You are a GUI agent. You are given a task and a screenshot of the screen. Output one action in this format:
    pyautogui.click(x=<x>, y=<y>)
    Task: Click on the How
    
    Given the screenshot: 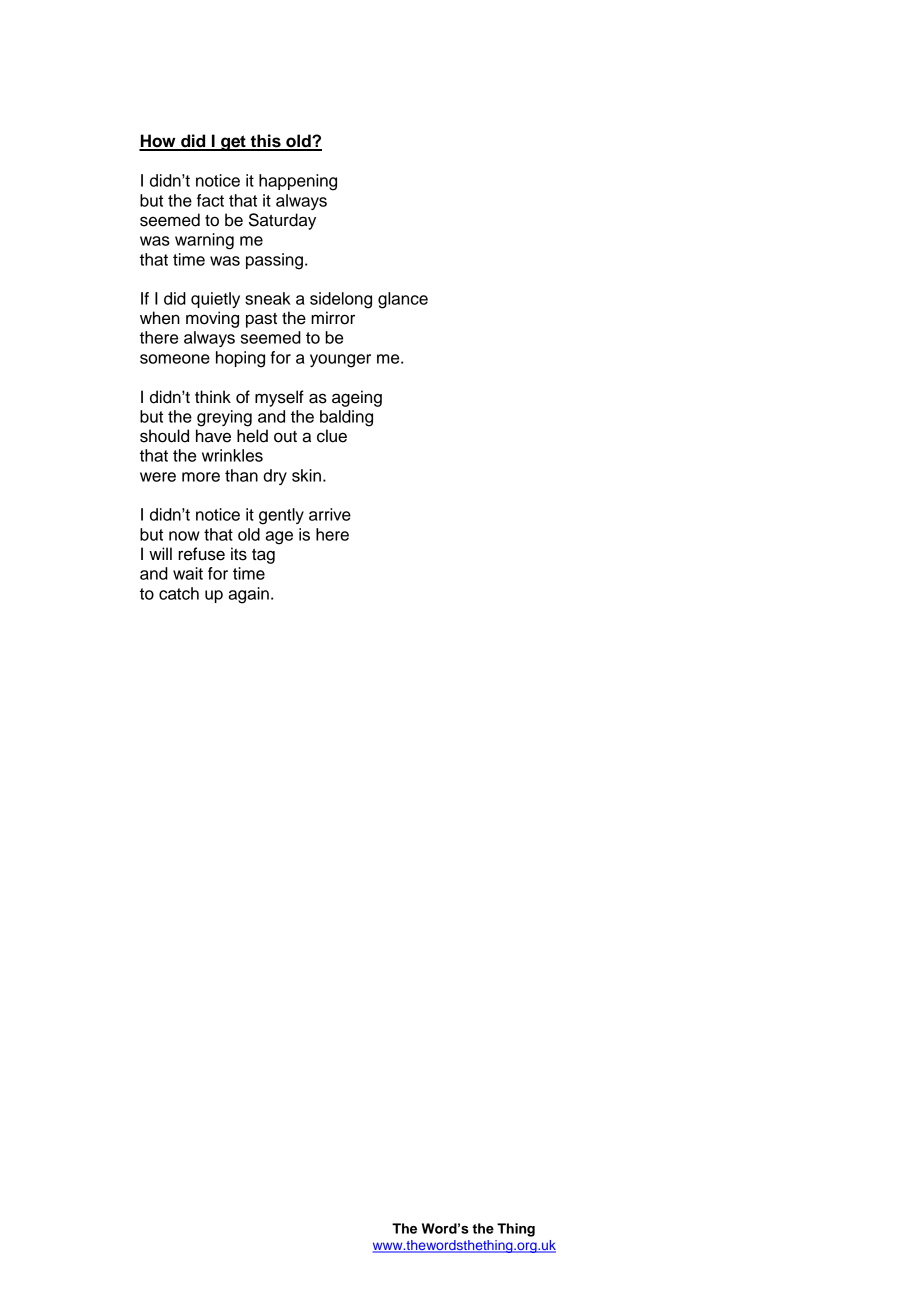 What is the action you would take?
    pyautogui.click(x=158, y=142)
